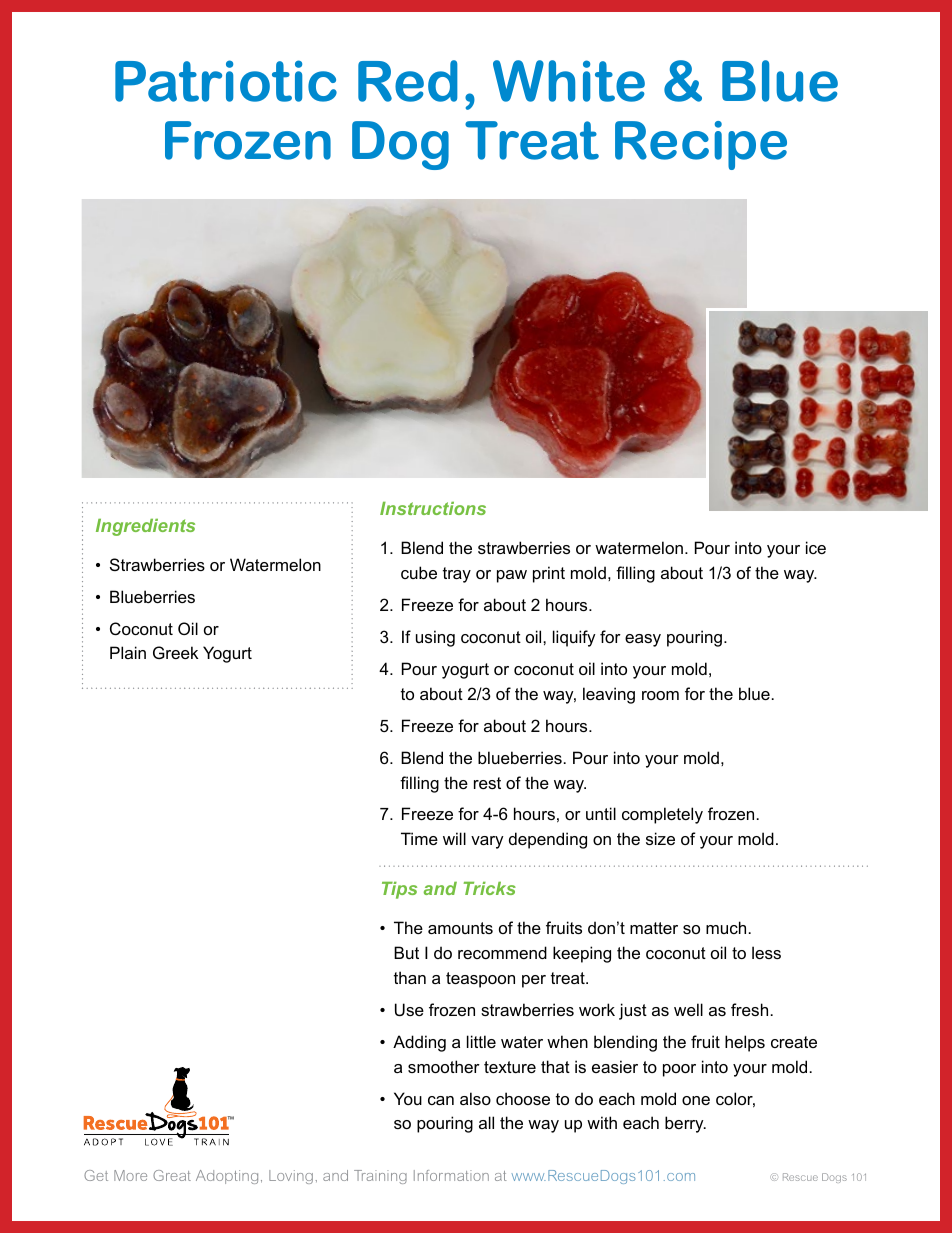 The width and height of the image is (952, 1233). What do you see at coordinates (172, 1175) in the image?
I see `Great` at bounding box center [172, 1175].
